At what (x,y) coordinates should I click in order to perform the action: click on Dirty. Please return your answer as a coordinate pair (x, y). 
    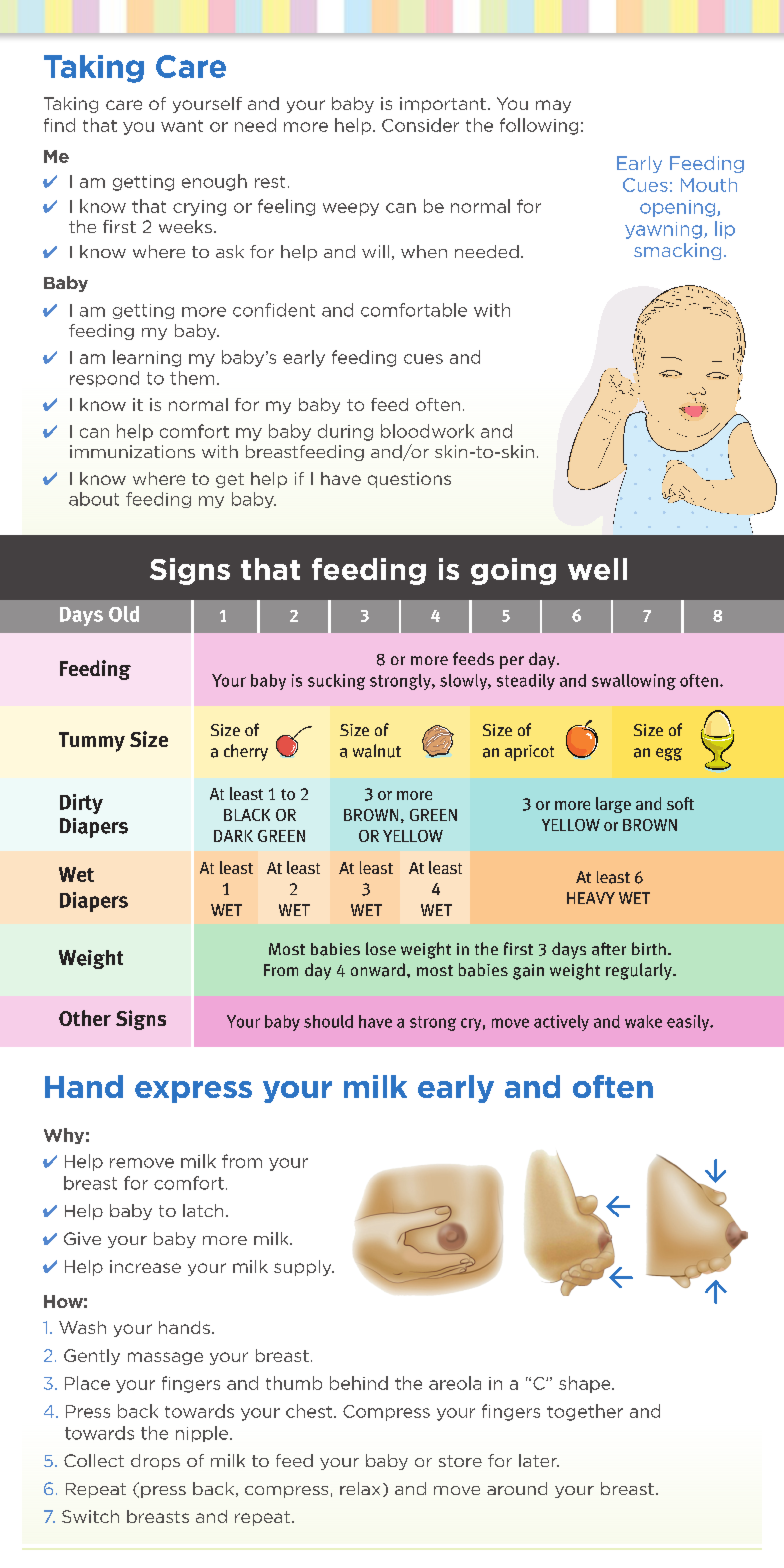
    Looking at the image, I should click on (81, 804).
